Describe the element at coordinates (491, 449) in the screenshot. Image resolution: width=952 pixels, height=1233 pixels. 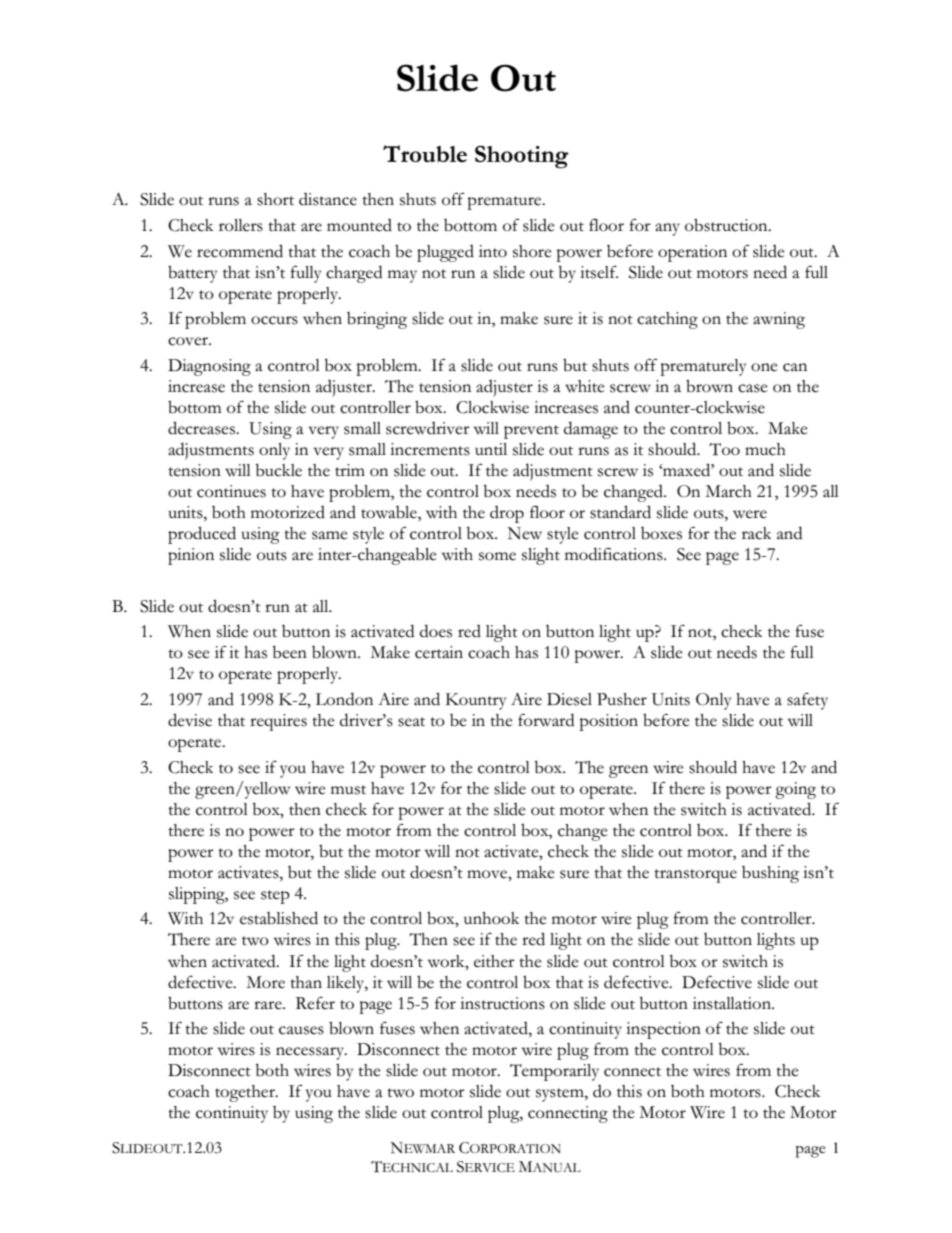
I see `until` at that location.
